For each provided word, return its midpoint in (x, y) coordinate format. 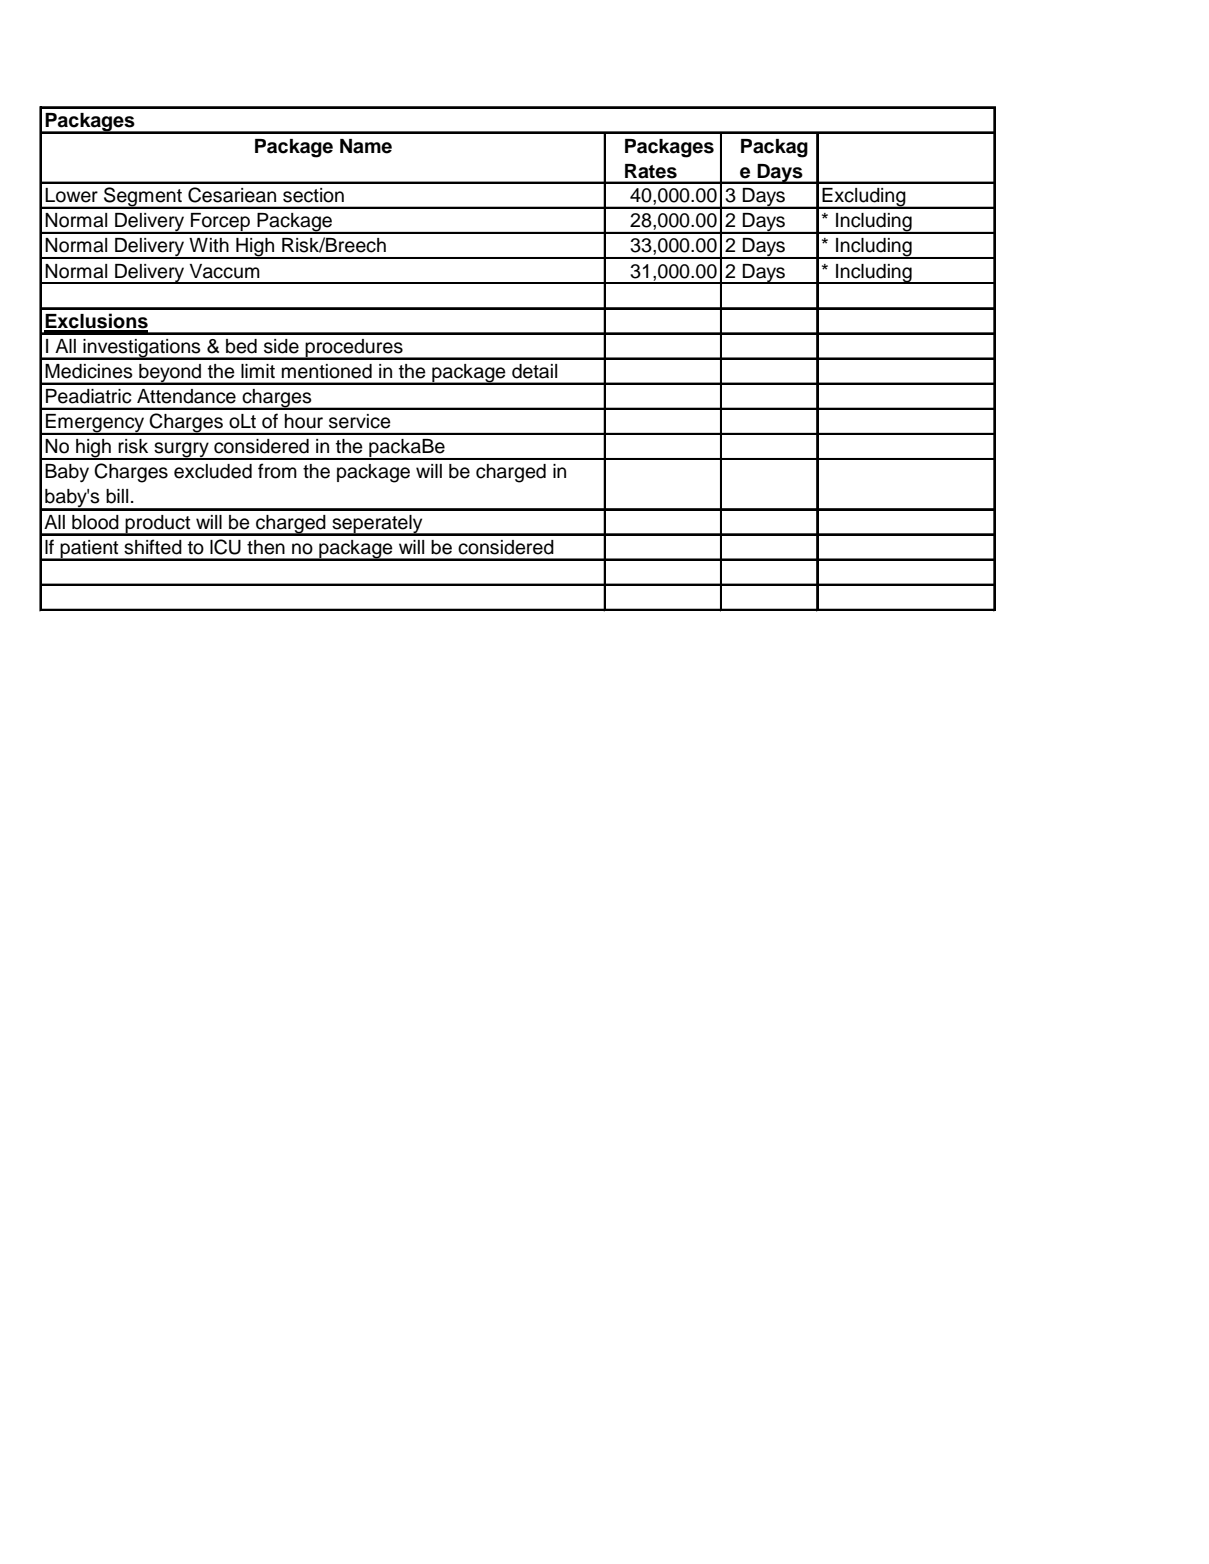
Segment (143, 198)
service (360, 421)
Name (366, 146)
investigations (142, 349)
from (277, 471)
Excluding (864, 198)
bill (117, 496)
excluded (213, 471)
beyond (170, 374)
